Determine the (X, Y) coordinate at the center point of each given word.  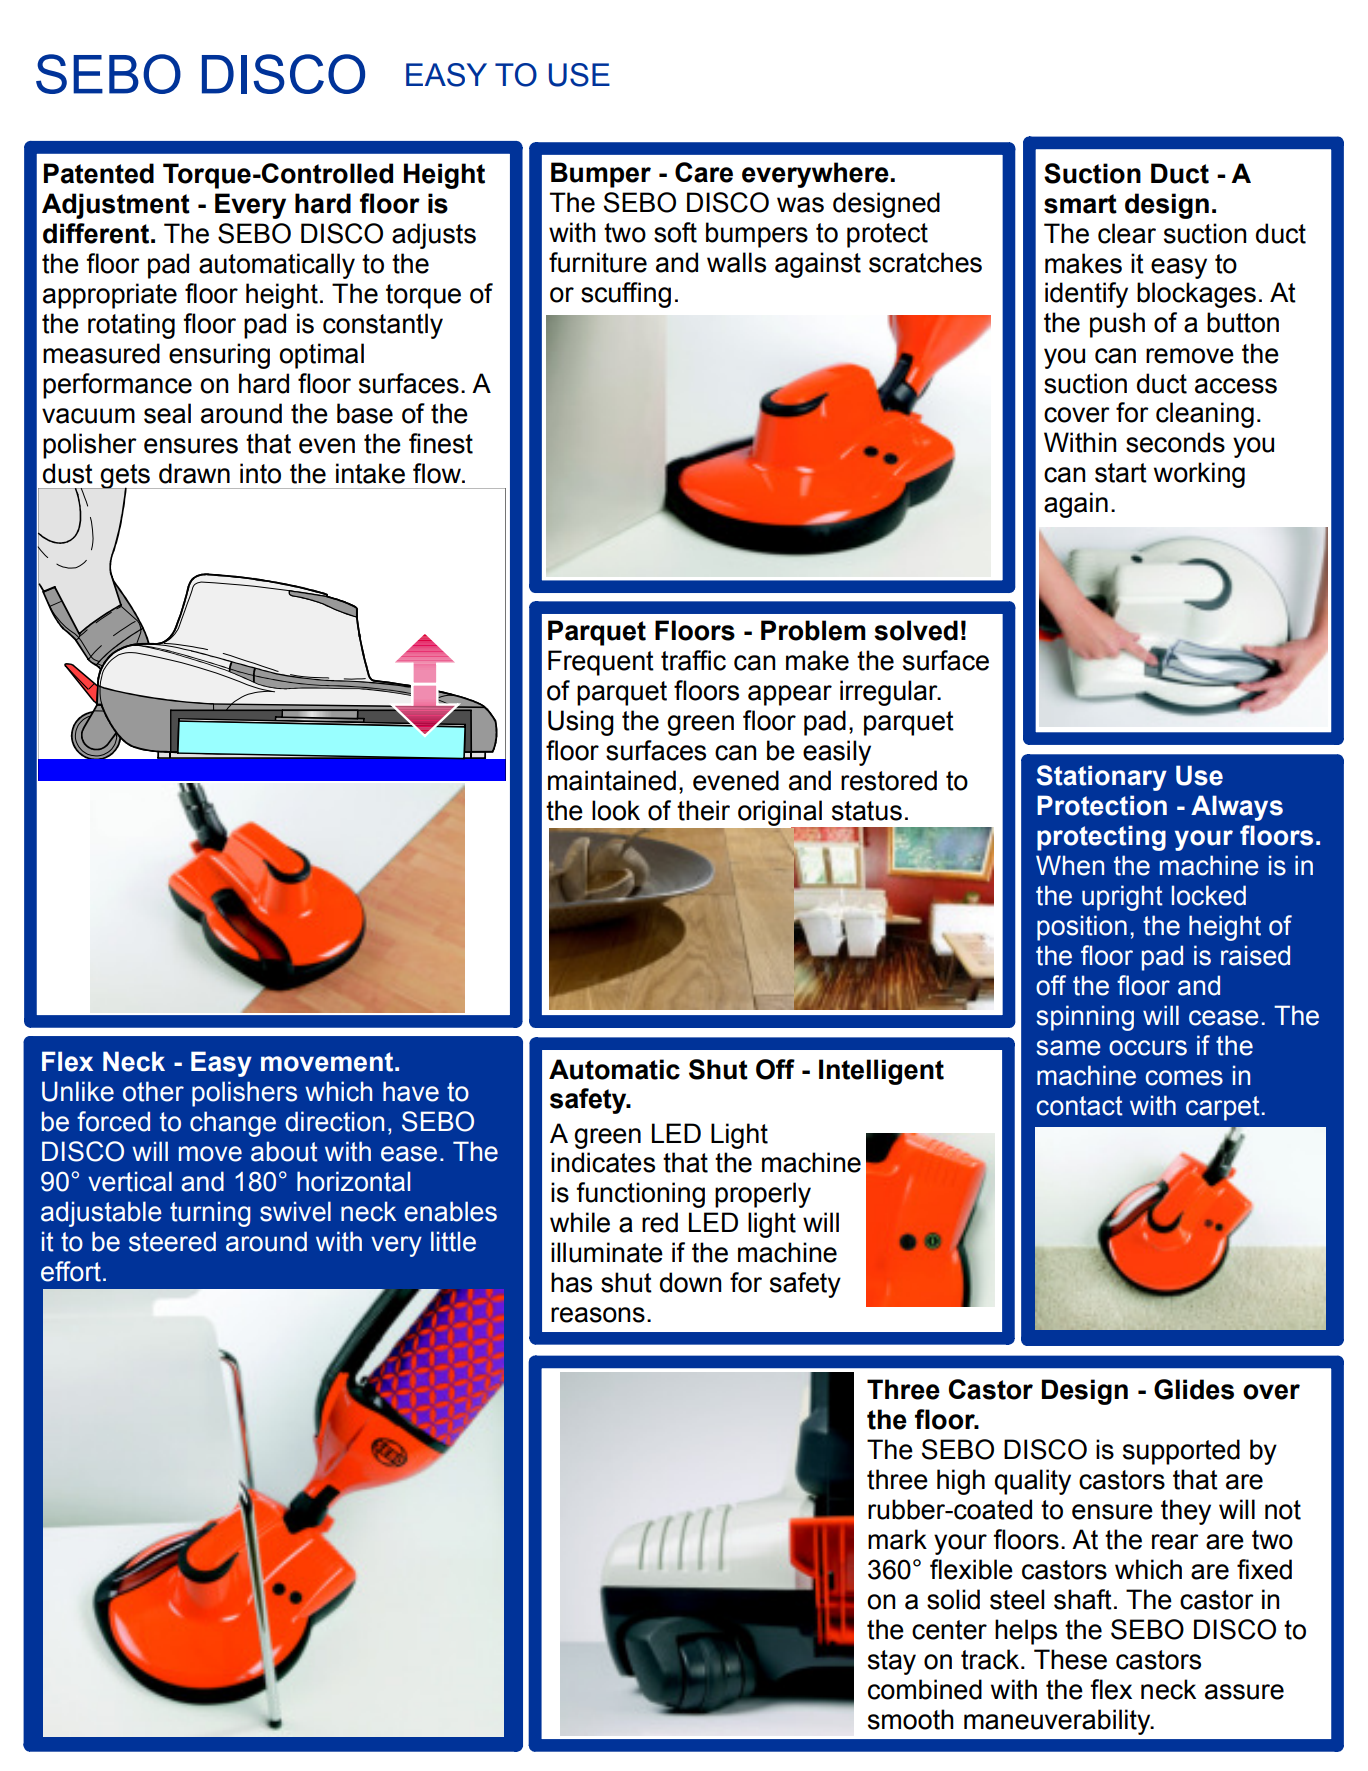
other (153, 1091)
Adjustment (116, 206)
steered (172, 1241)
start (1121, 473)
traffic (693, 660)
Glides (1194, 1389)
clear (1127, 233)
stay (892, 1662)
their (703, 810)
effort (71, 1271)
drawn (194, 473)
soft (675, 232)
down (691, 1282)
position (1082, 928)
